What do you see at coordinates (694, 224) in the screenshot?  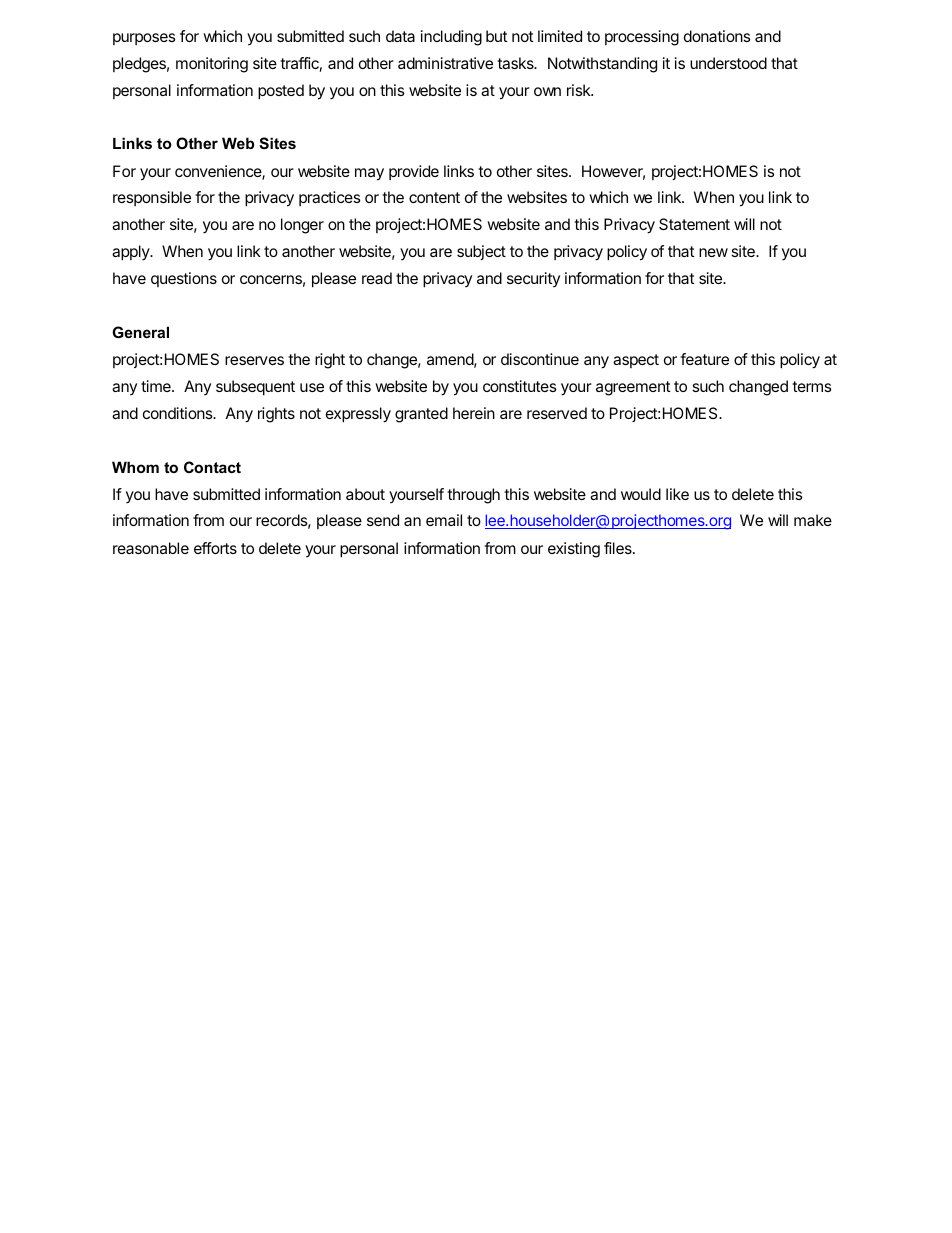 I see `Statement` at bounding box center [694, 224].
